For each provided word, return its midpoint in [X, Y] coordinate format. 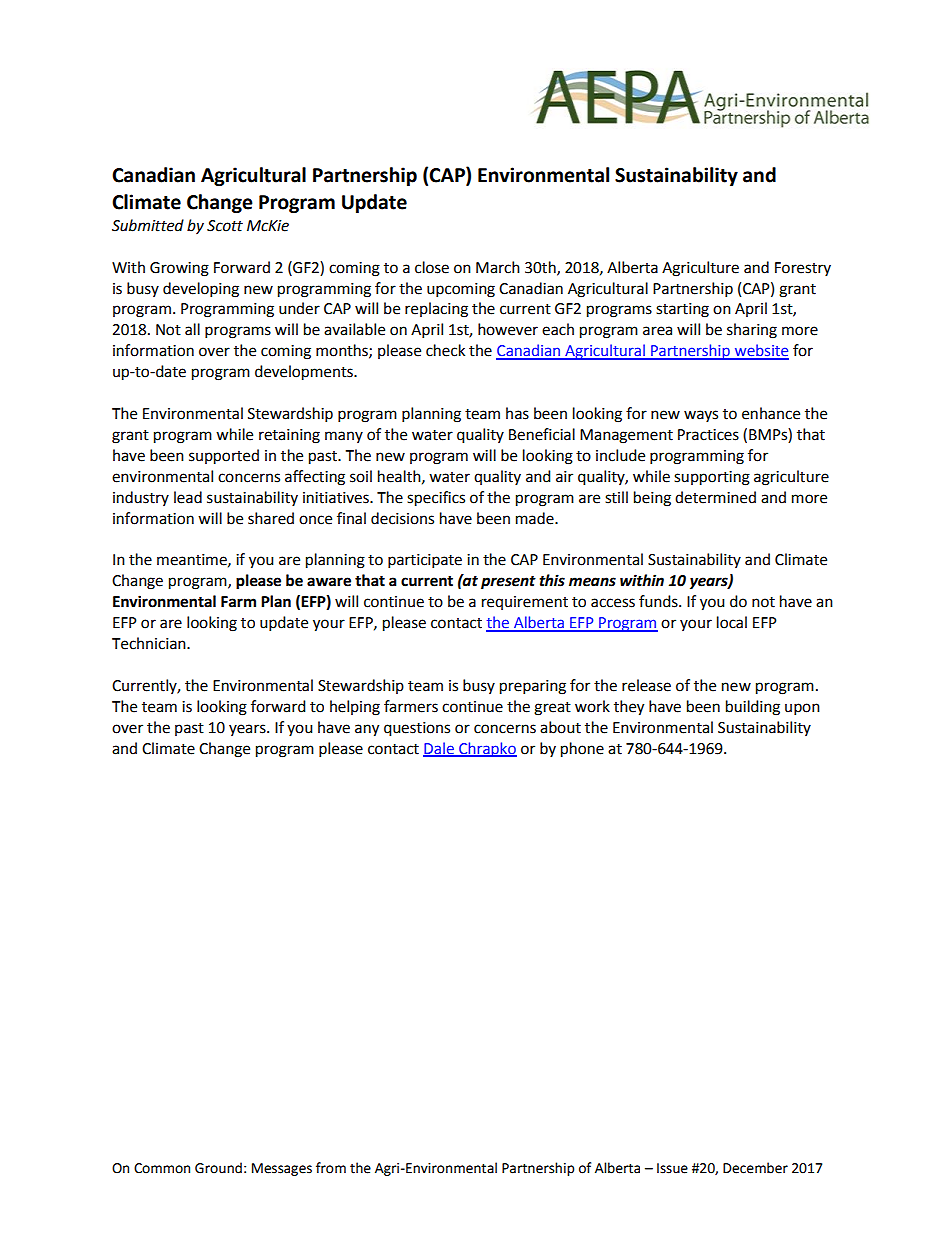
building [753, 708]
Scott [225, 226]
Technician [150, 643]
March [498, 267]
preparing [533, 687]
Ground [218, 1168]
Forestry [803, 269]
